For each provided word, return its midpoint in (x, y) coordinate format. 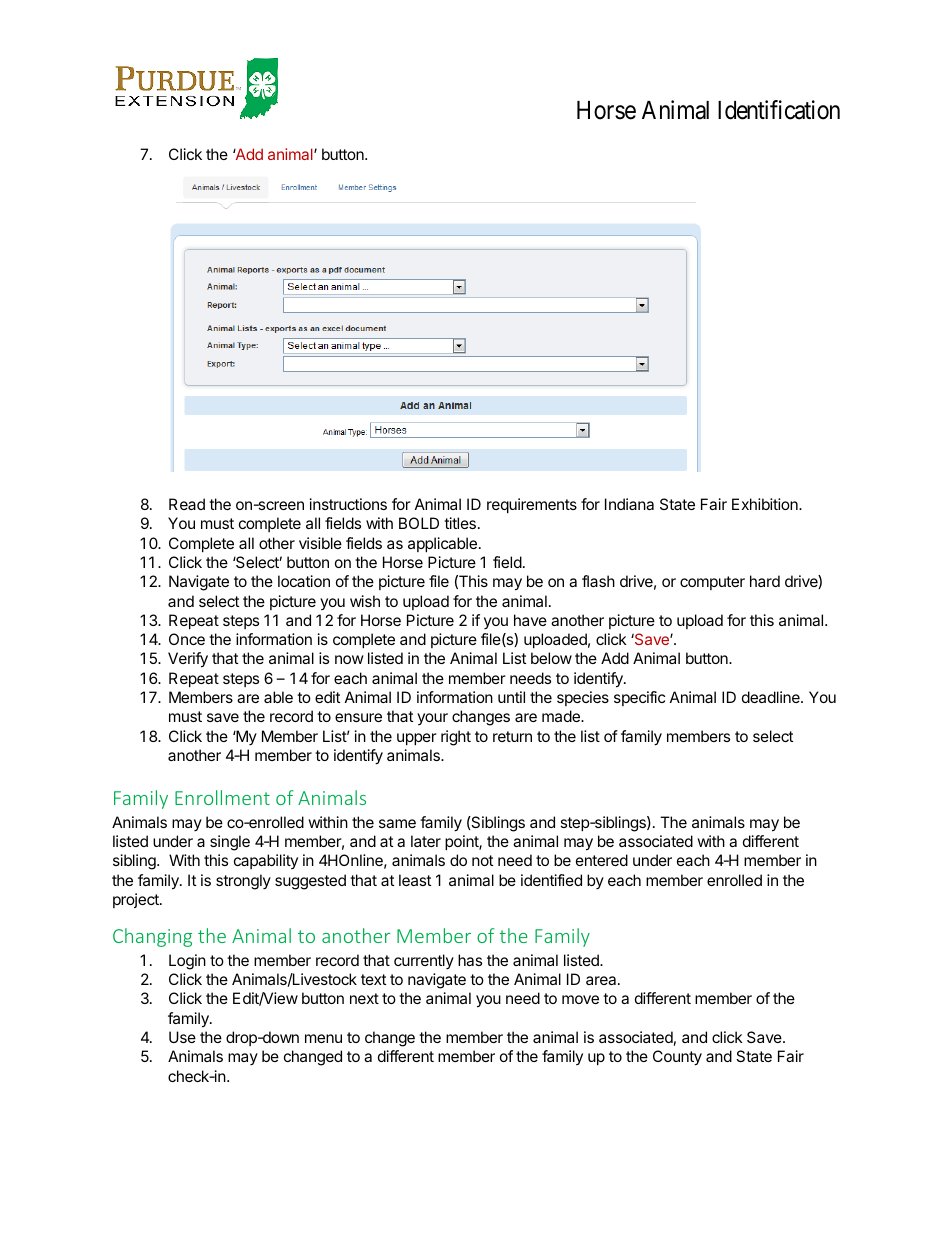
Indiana (629, 504)
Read (187, 504)
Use (182, 1037)
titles (460, 523)
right (456, 738)
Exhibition (766, 504)
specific (639, 698)
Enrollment (222, 797)
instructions (348, 504)
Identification (779, 110)
